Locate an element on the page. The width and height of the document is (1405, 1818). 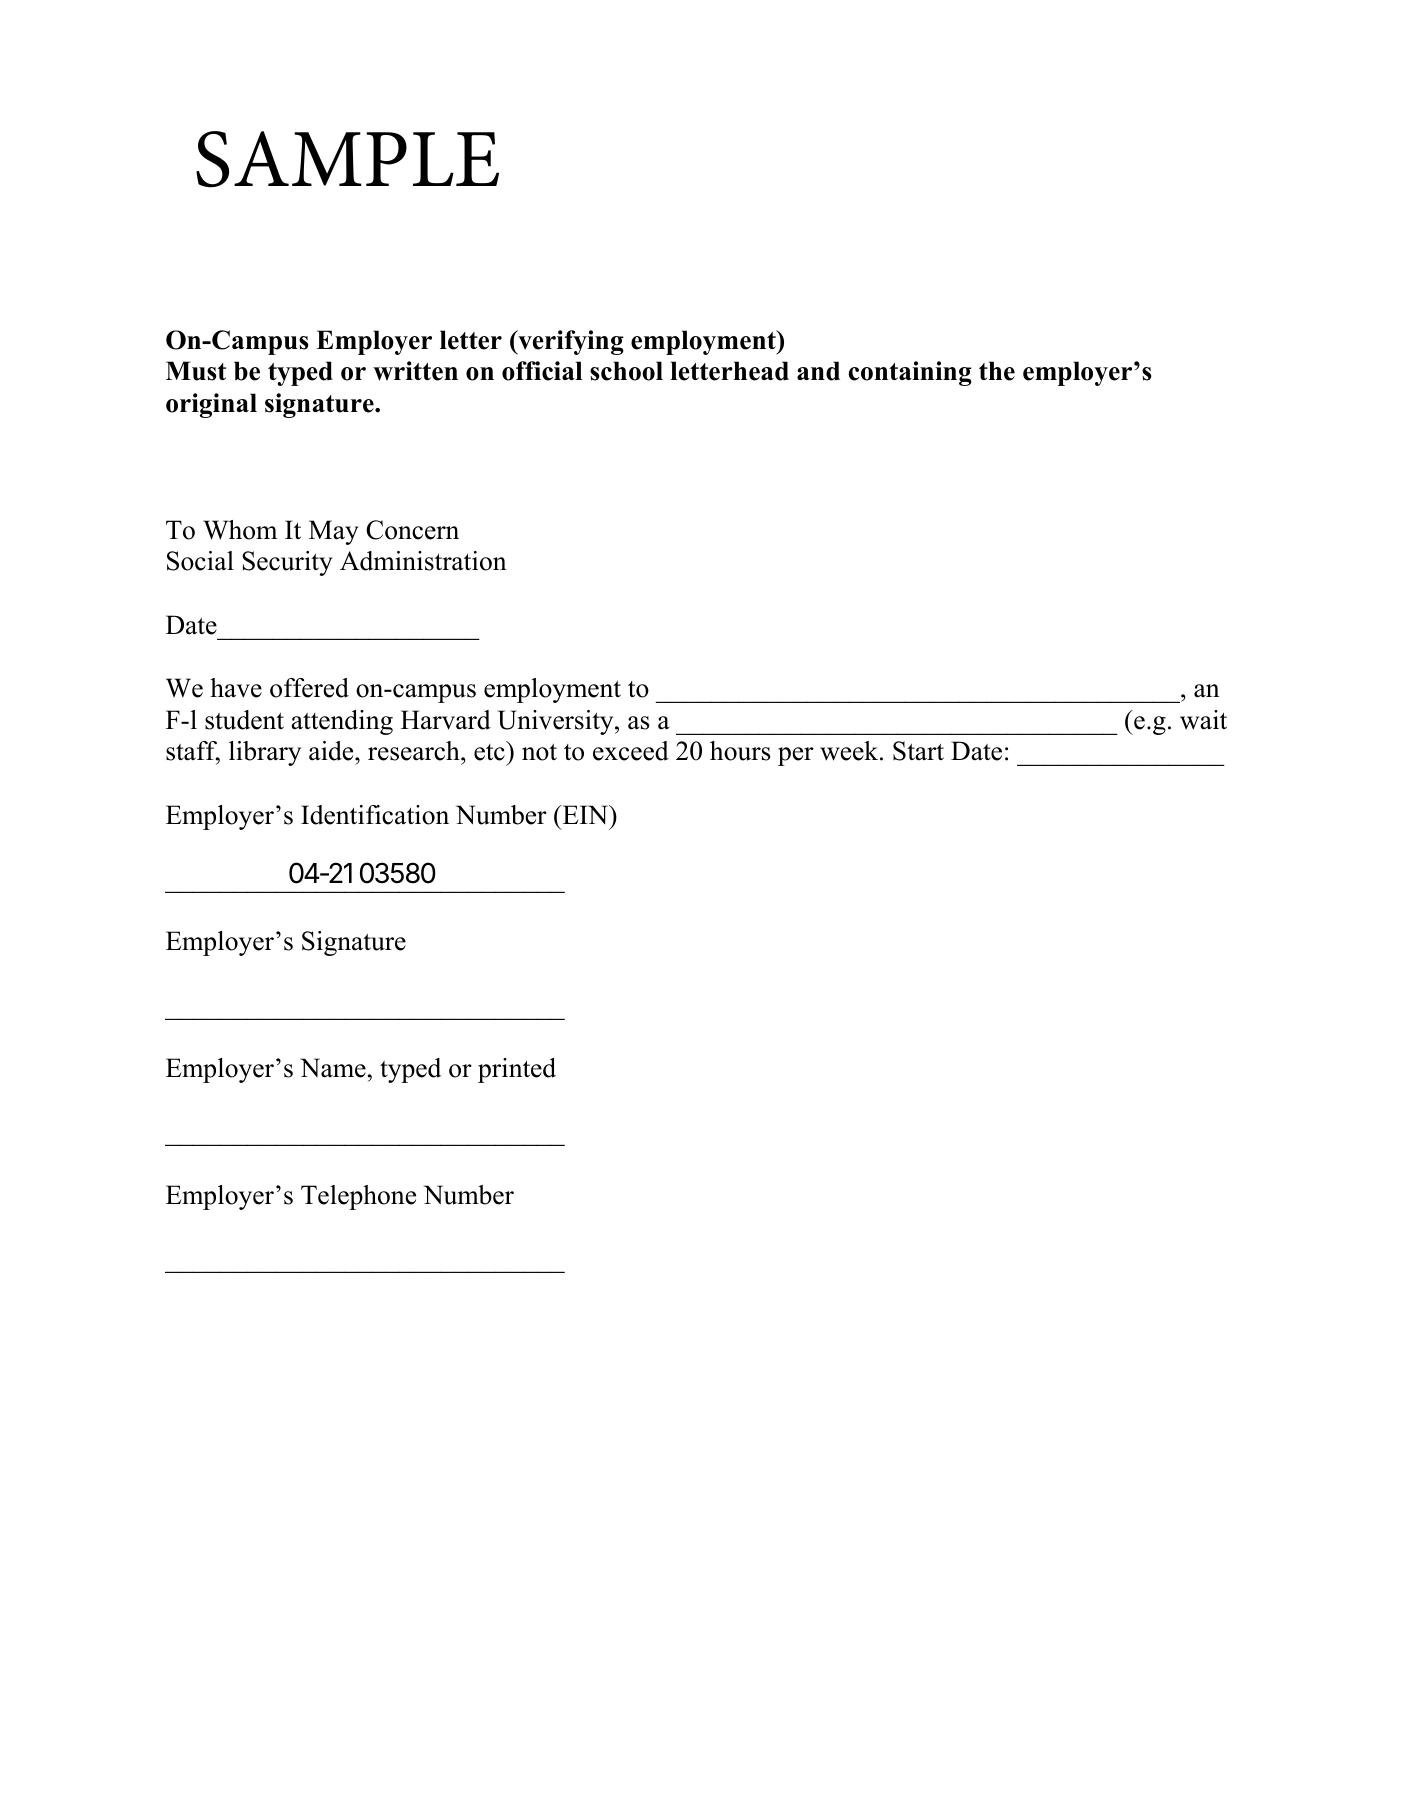
SAMPLE is located at coordinates (347, 159).
